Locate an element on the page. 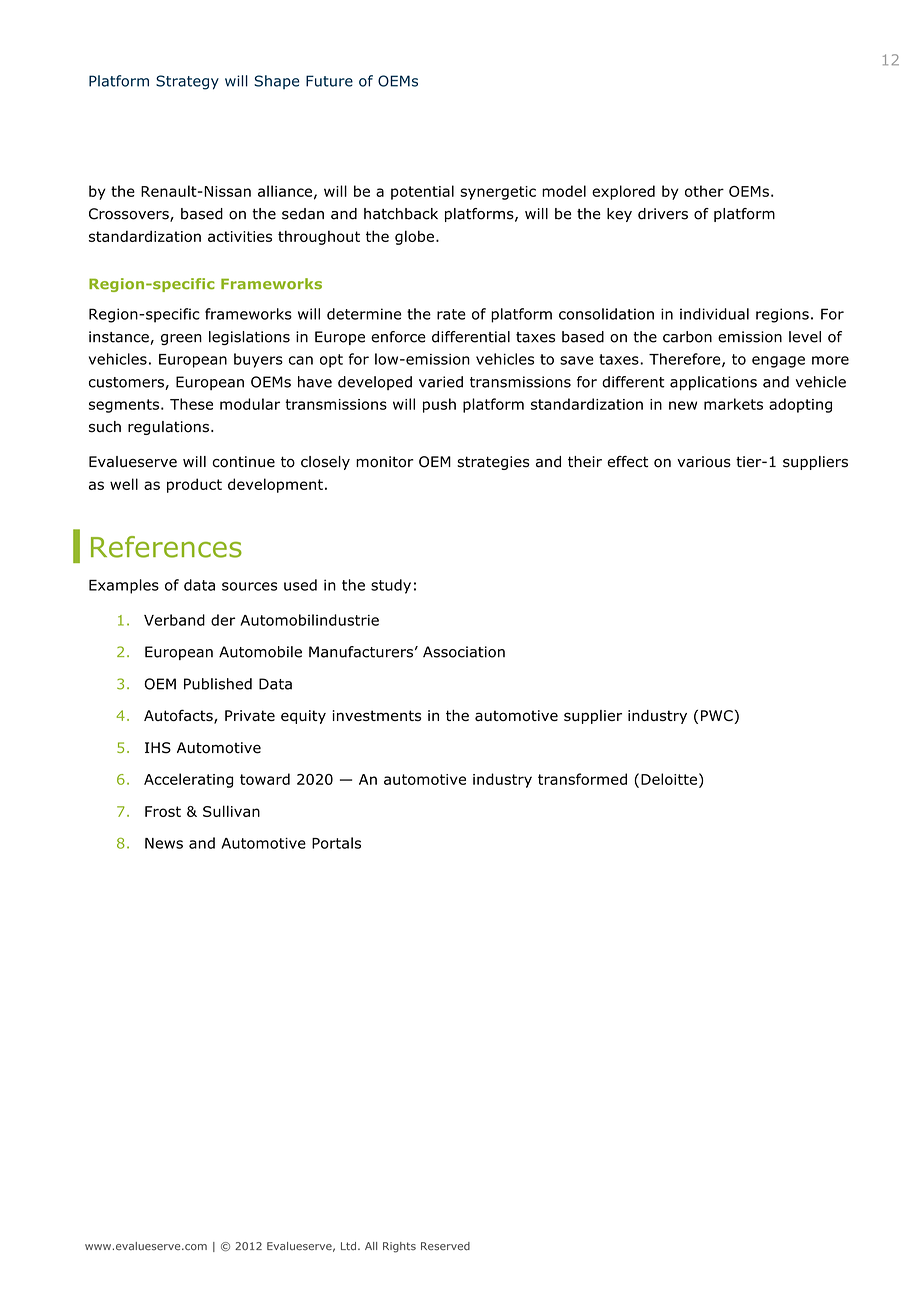 The image size is (924, 1308). potential is located at coordinates (422, 192).
